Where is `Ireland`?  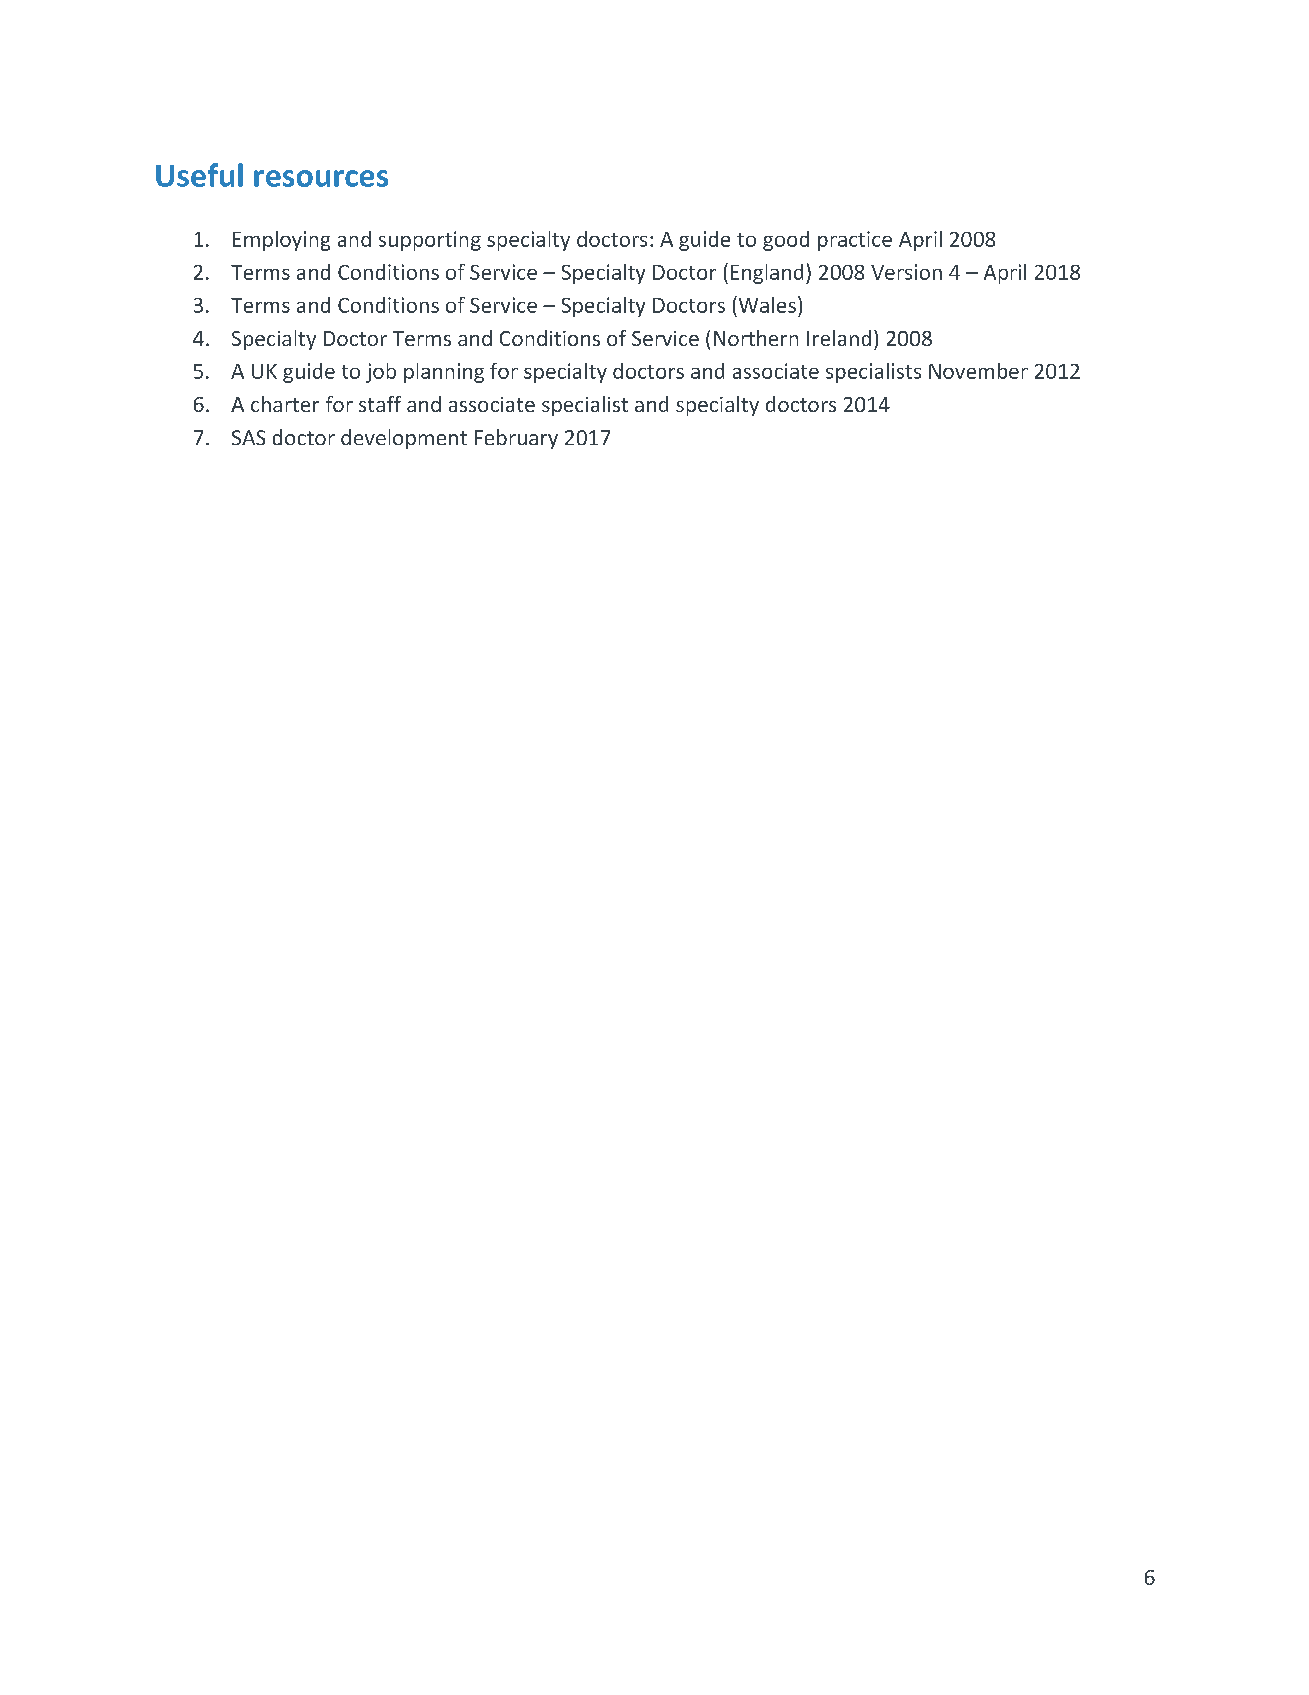
Ireland is located at coordinates (839, 338).
